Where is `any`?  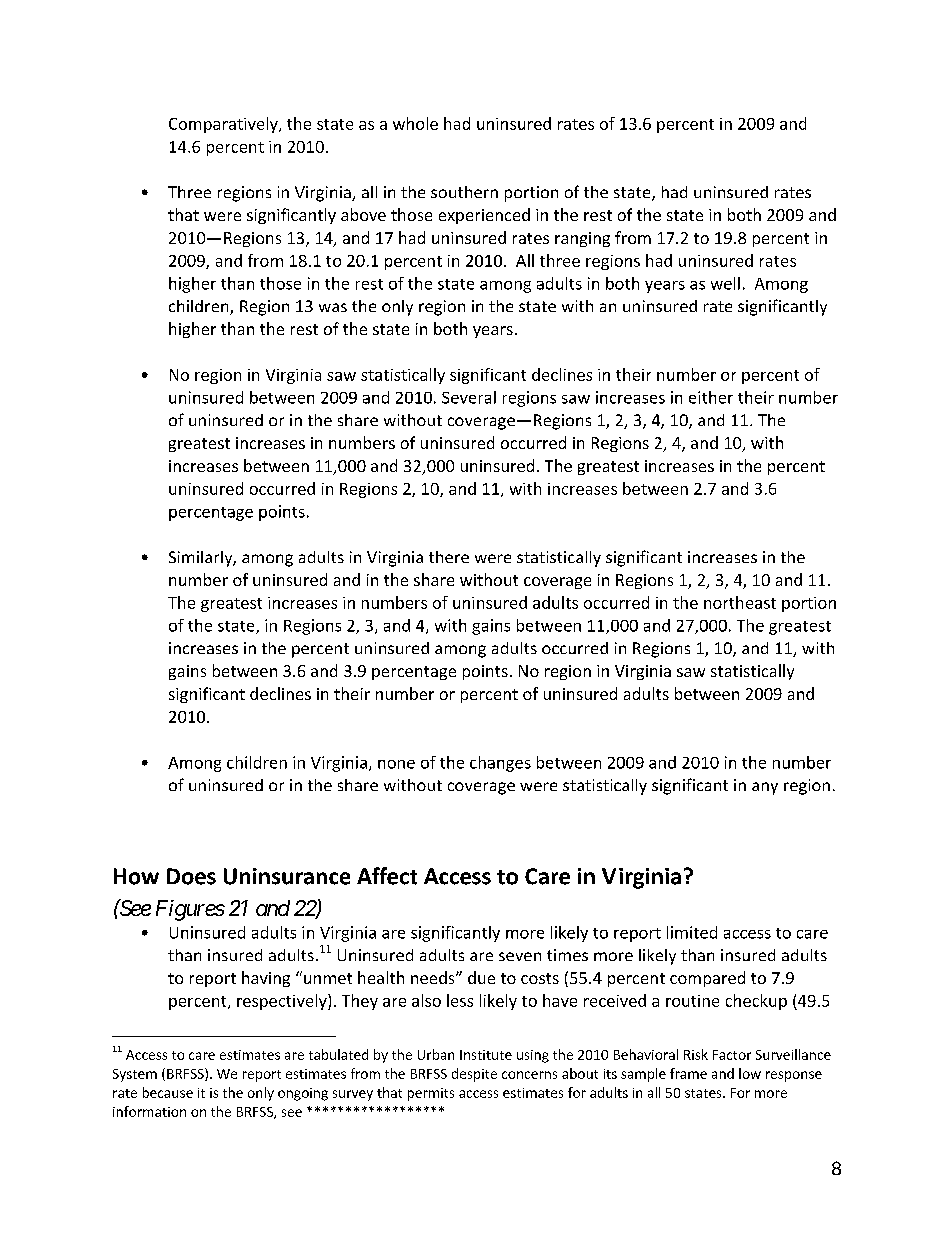
any is located at coordinates (765, 788).
